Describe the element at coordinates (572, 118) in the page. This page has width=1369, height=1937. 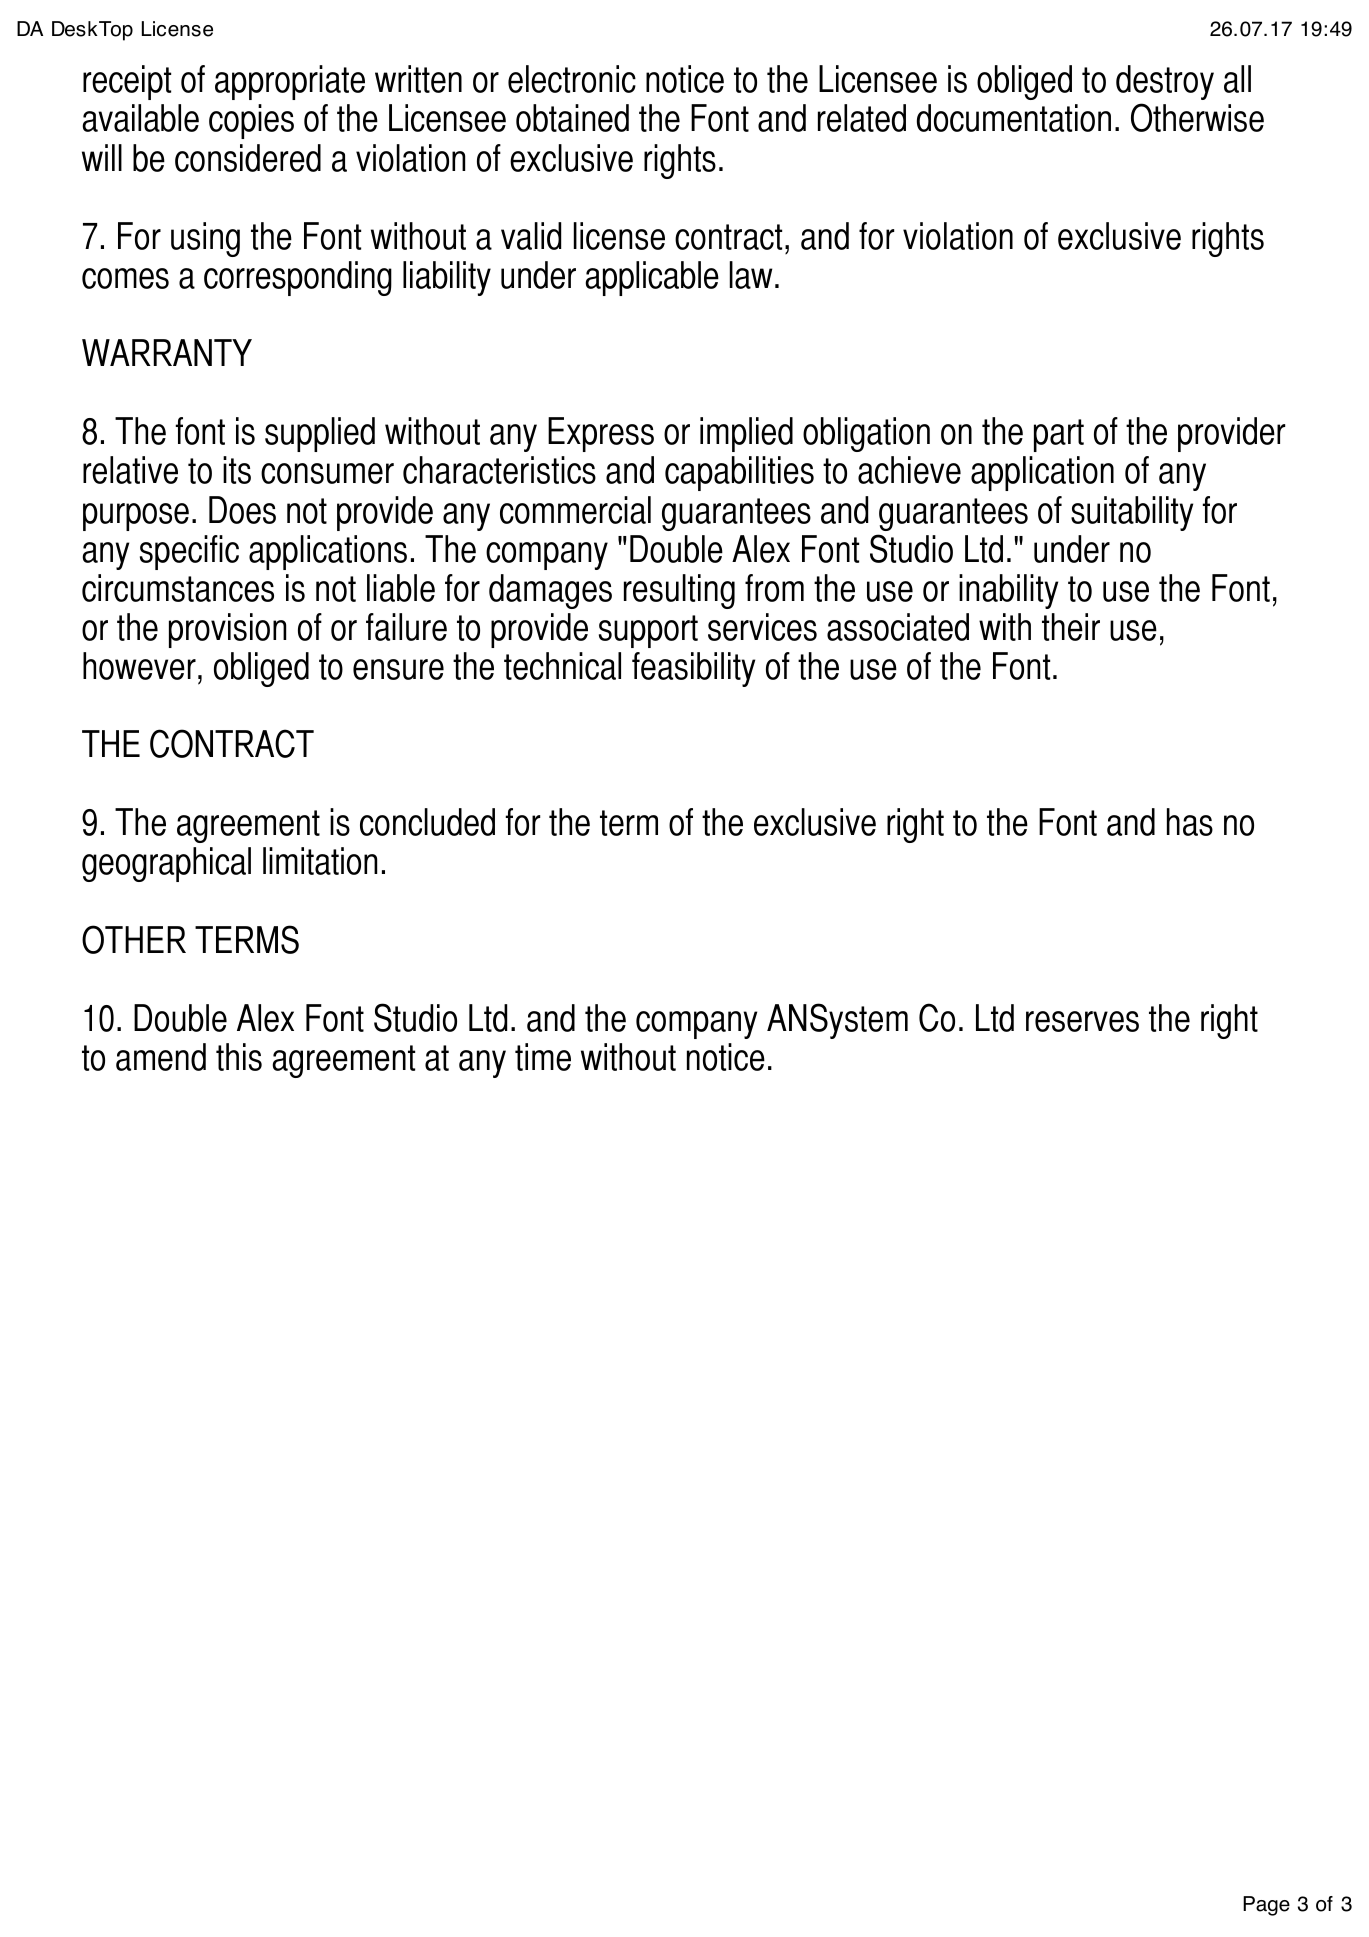
I see `obtained` at that location.
